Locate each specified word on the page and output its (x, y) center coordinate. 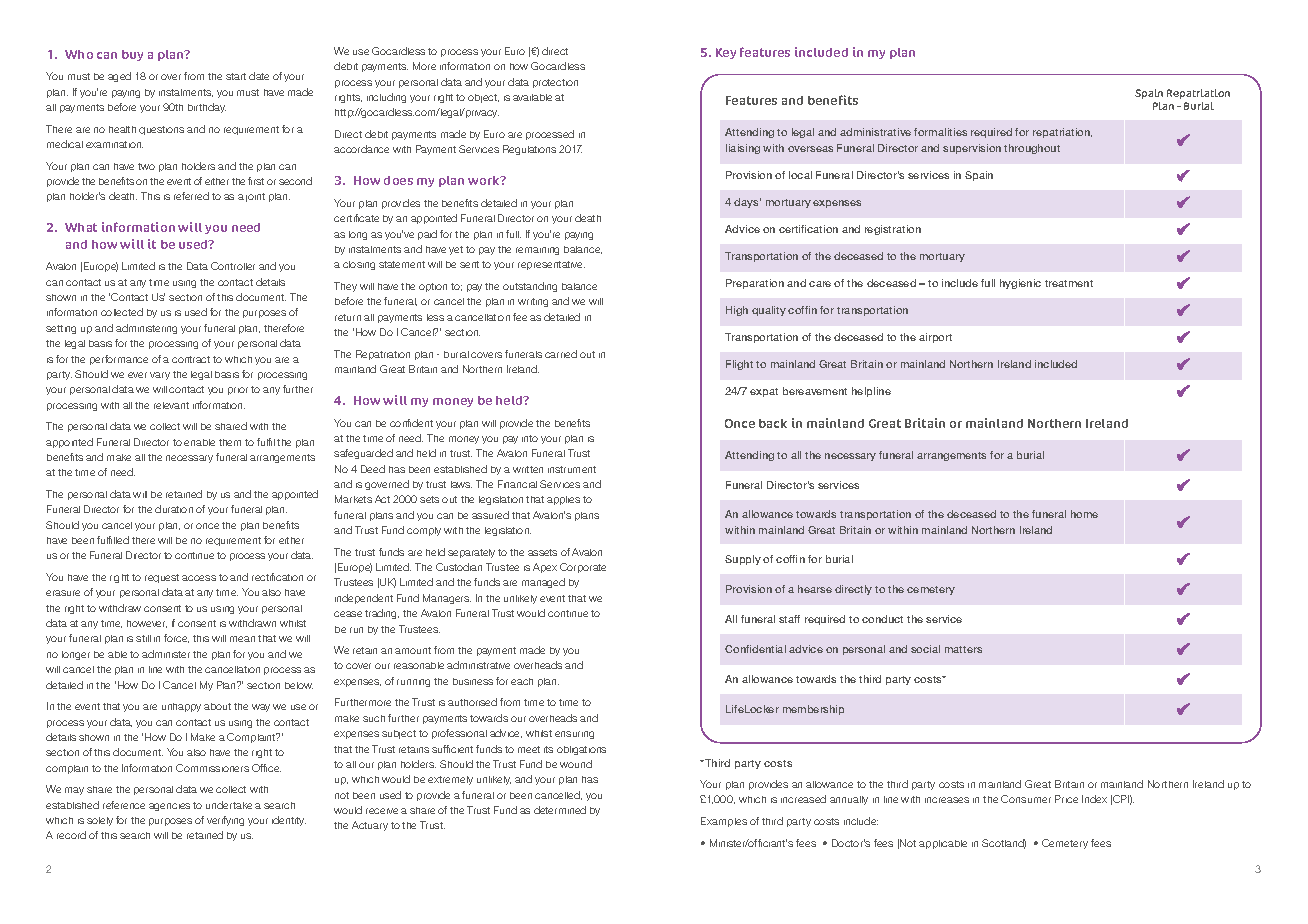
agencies (169, 807)
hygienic (1020, 284)
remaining (537, 251)
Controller (233, 266)
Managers (447, 599)
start (236, 76)
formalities (940, 132)
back (773, 423)
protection (555, 83)
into (530, 438)
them (230, 442)
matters (963, 649)
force (176, 638)
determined (560, 810)
